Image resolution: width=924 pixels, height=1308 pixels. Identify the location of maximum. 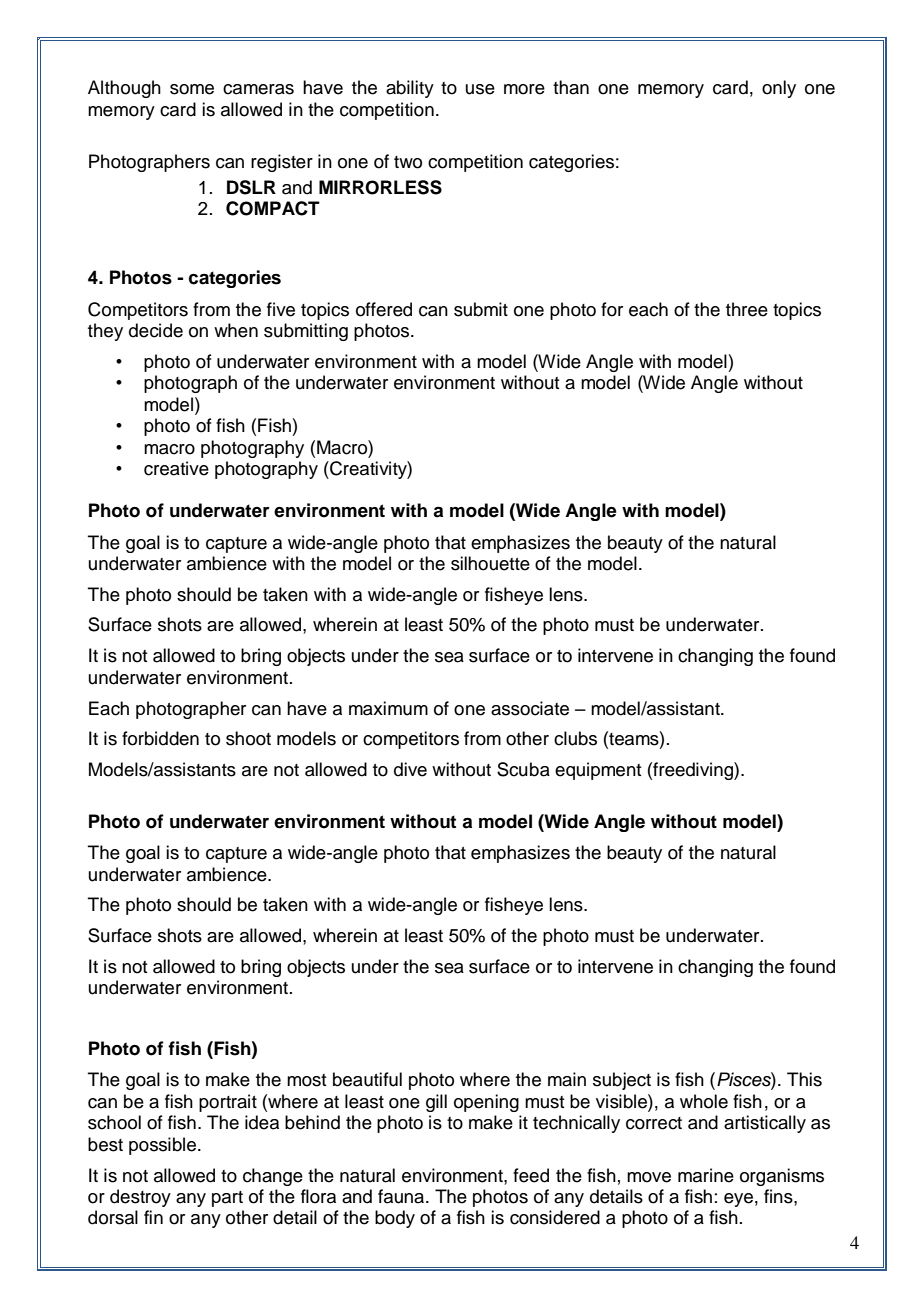
(388, 708).
